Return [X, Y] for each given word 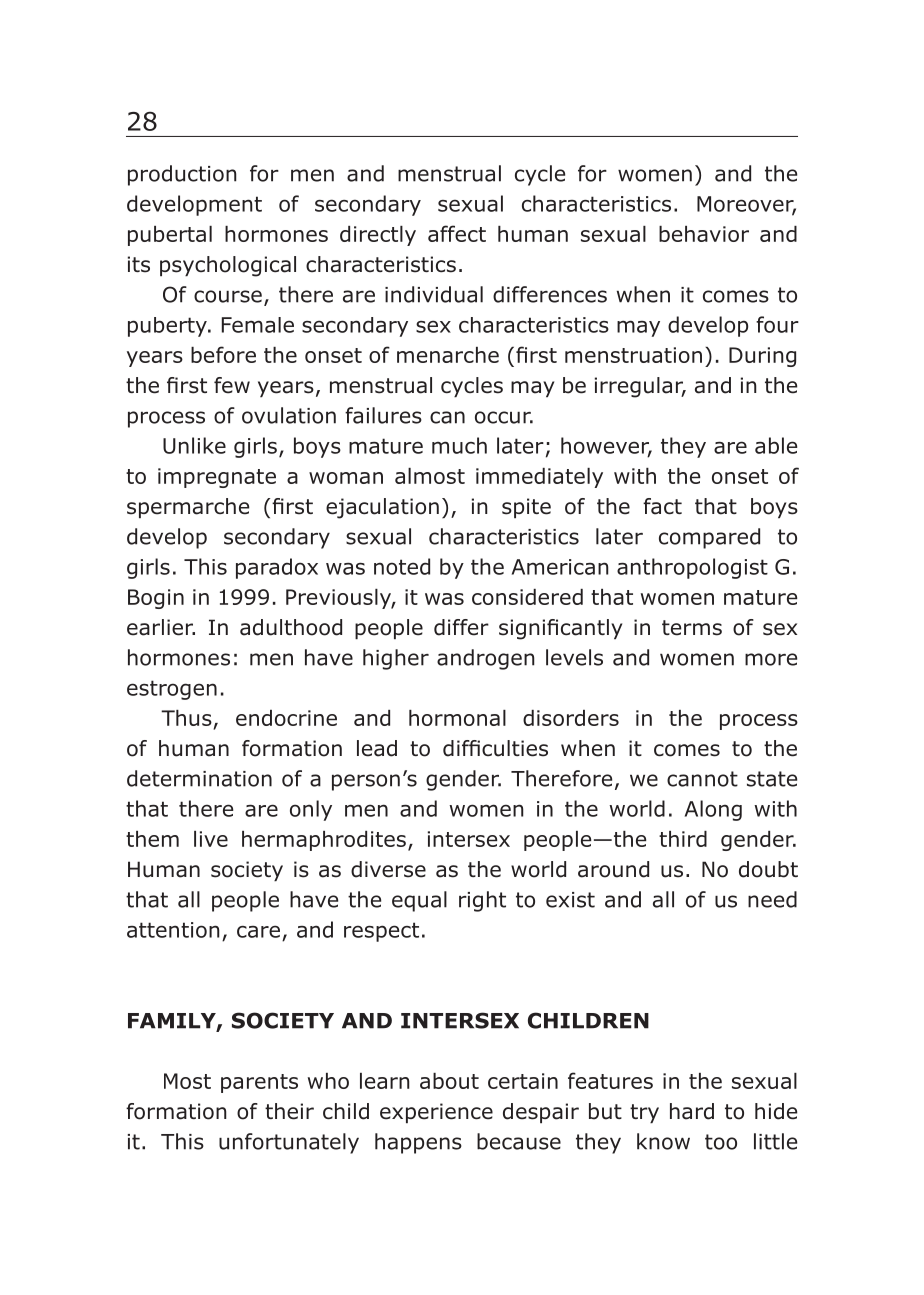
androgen [486, 659]
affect [457, 233]
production [182, 175]
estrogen [172, 690]
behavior [704, 234]
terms [692, 628]
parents [259, 1083]
